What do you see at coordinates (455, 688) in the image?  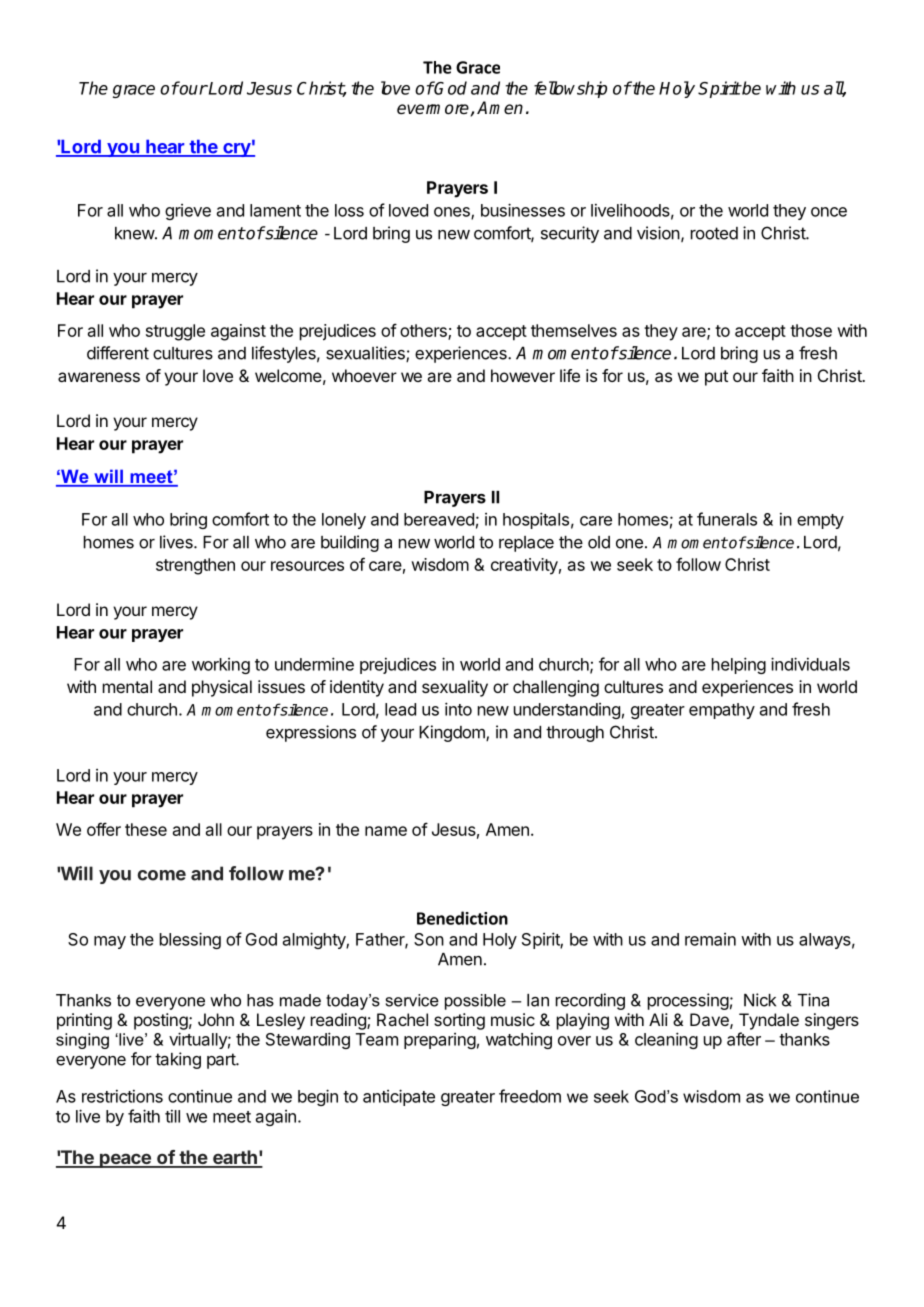 I see `sexuality` at bounding box center [455, 688].
